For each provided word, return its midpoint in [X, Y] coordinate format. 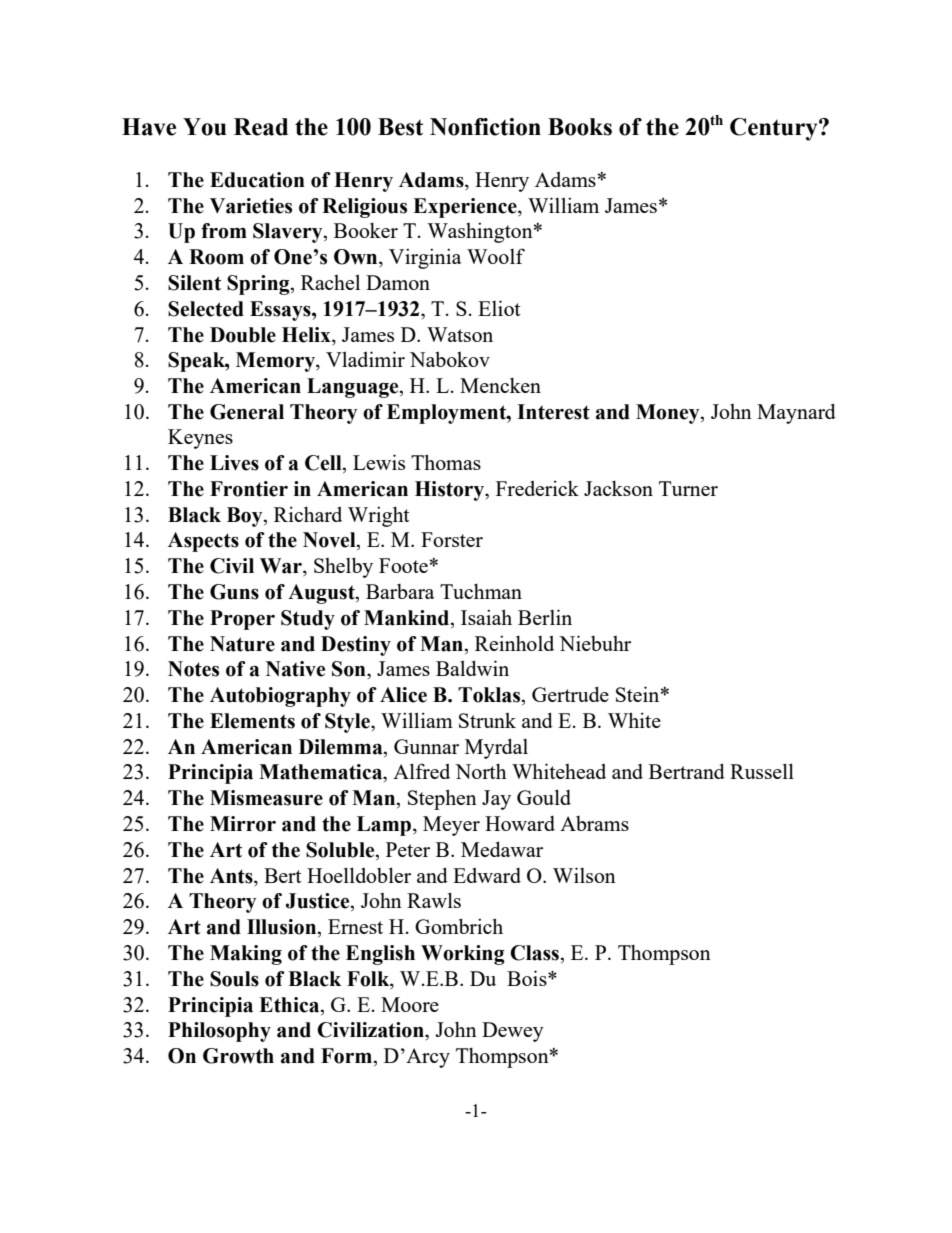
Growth [238, 1056]
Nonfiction [485, 127]
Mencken [500, 385]
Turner [688, 488]
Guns [234, 592]
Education [257, 180]
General [247, 412]
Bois [528, 978]
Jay [496, 800]
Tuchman [481, 591]
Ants [232, 876]
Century [775, 129]
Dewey [513, 1032]
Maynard [796, 413]
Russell [762, 771]
